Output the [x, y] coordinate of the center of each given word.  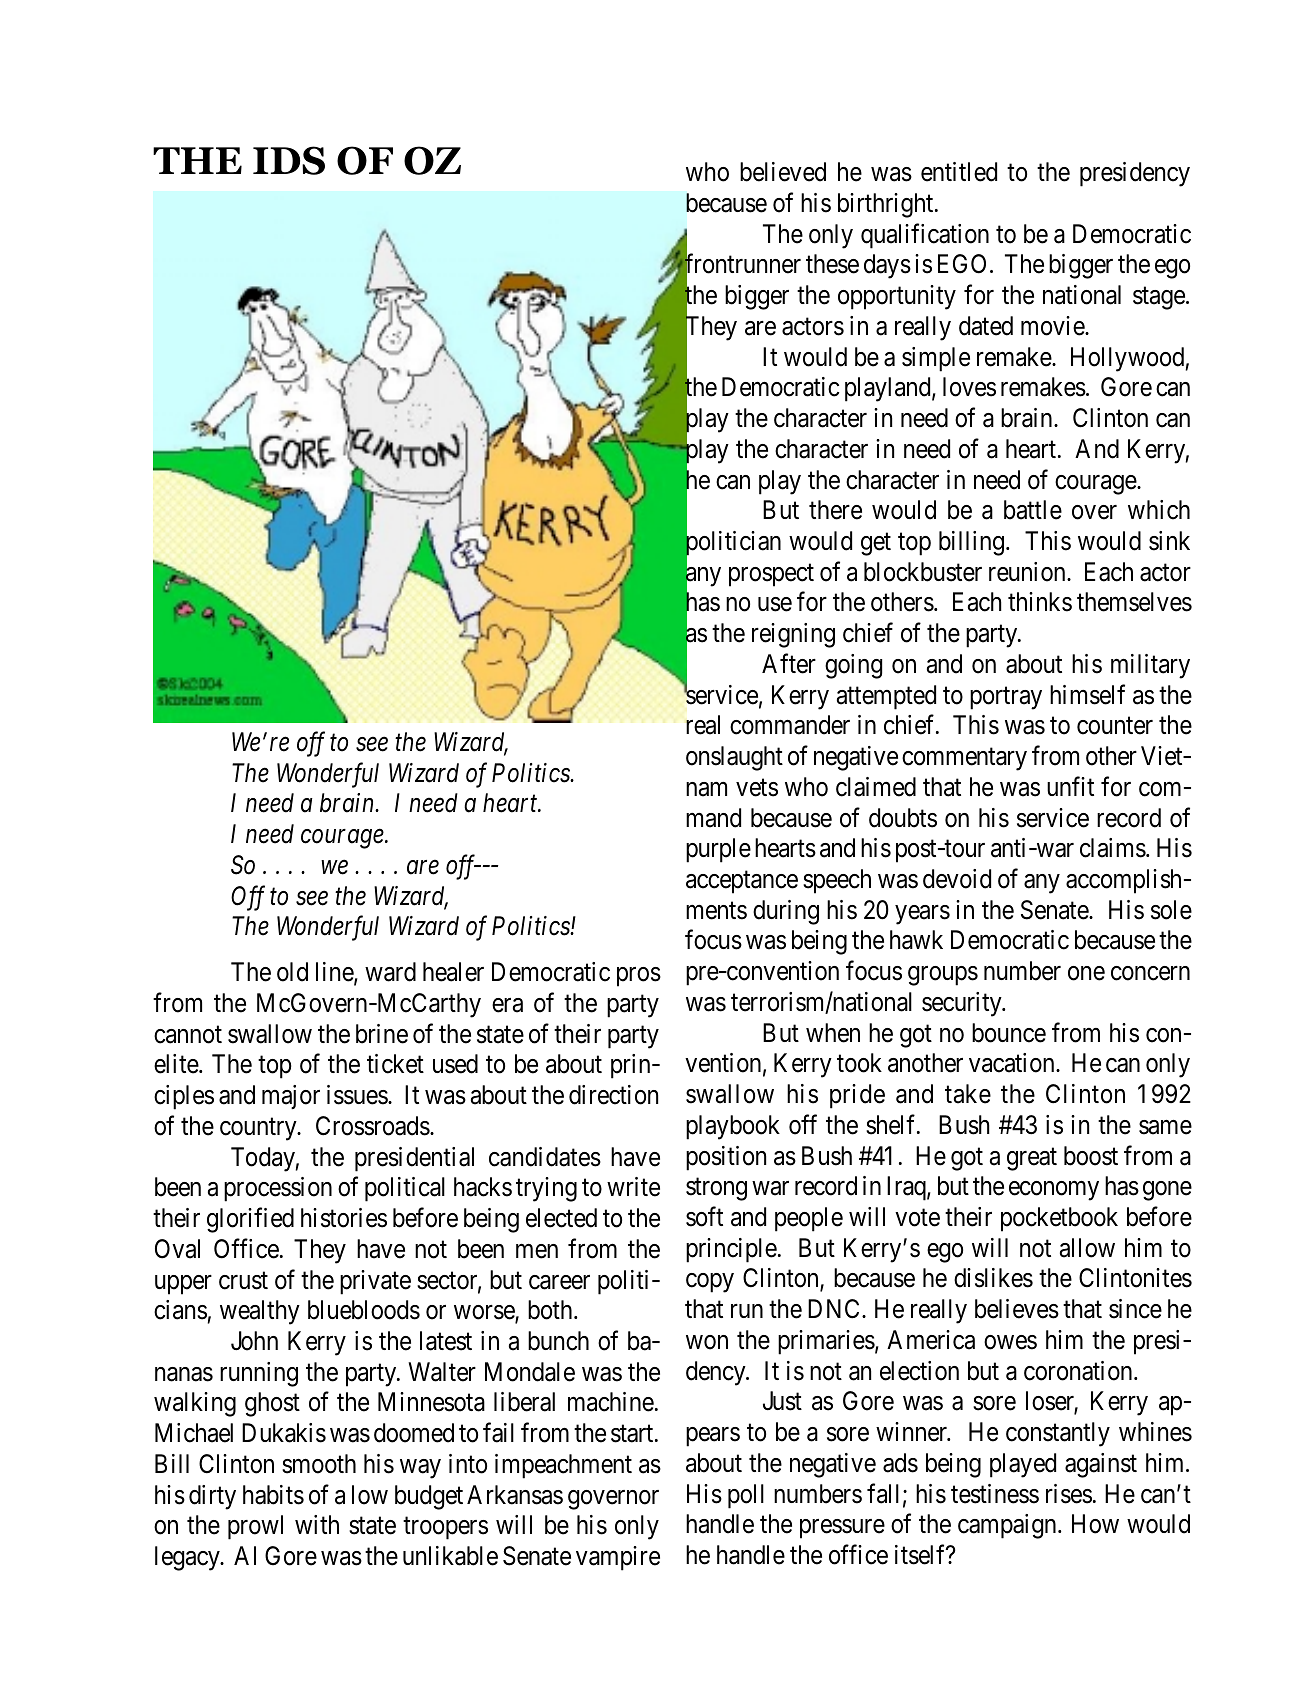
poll [746, 1496]
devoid [957, 879]
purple [718, 850]
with [317, 1524]
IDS [289, 160]
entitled [959, 172]
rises [1069, 1494]
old [292, 972]
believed [783, 172]
